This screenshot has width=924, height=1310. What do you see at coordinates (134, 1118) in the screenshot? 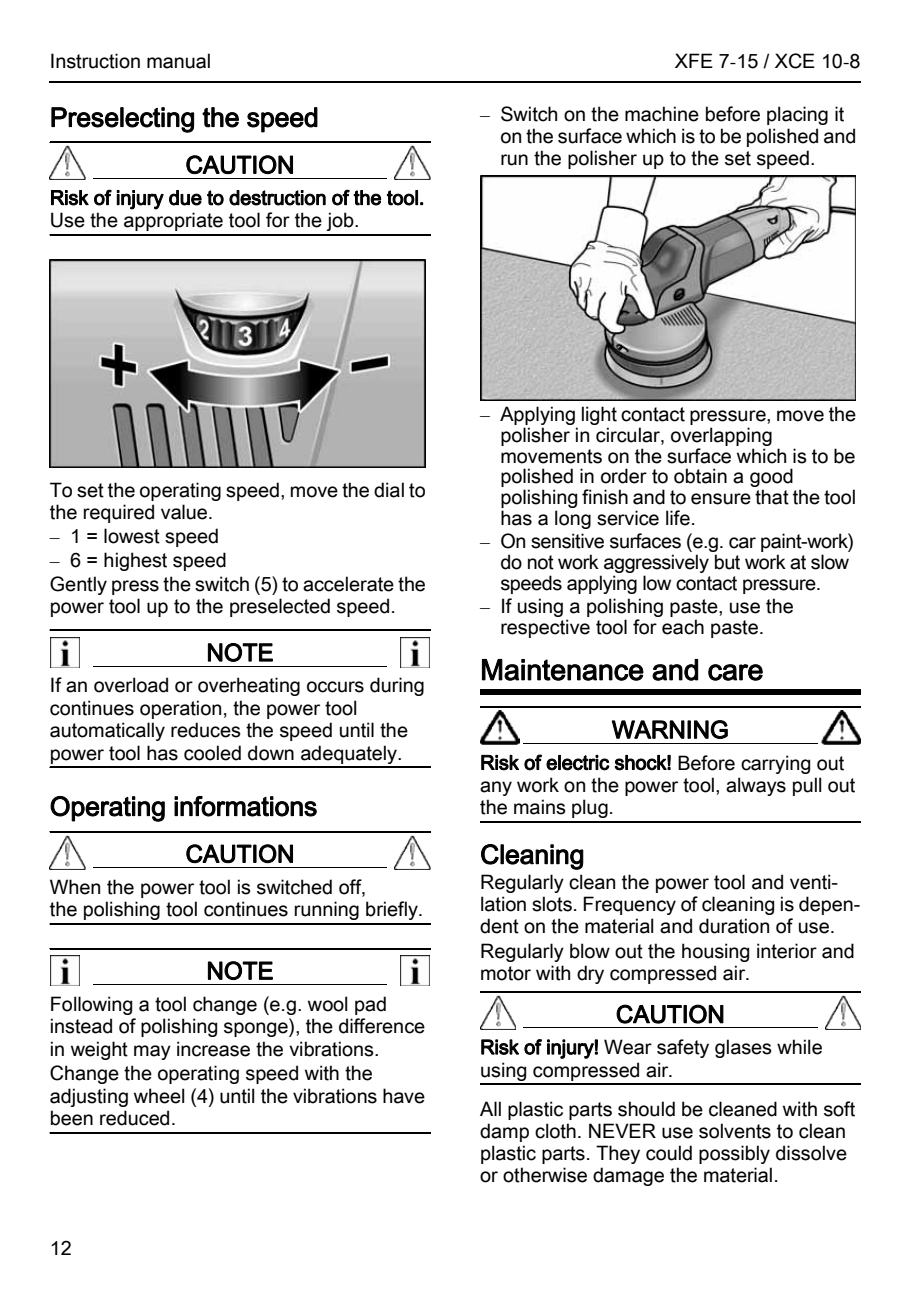
I see `reduced` at bounding box center [134, 1118].
